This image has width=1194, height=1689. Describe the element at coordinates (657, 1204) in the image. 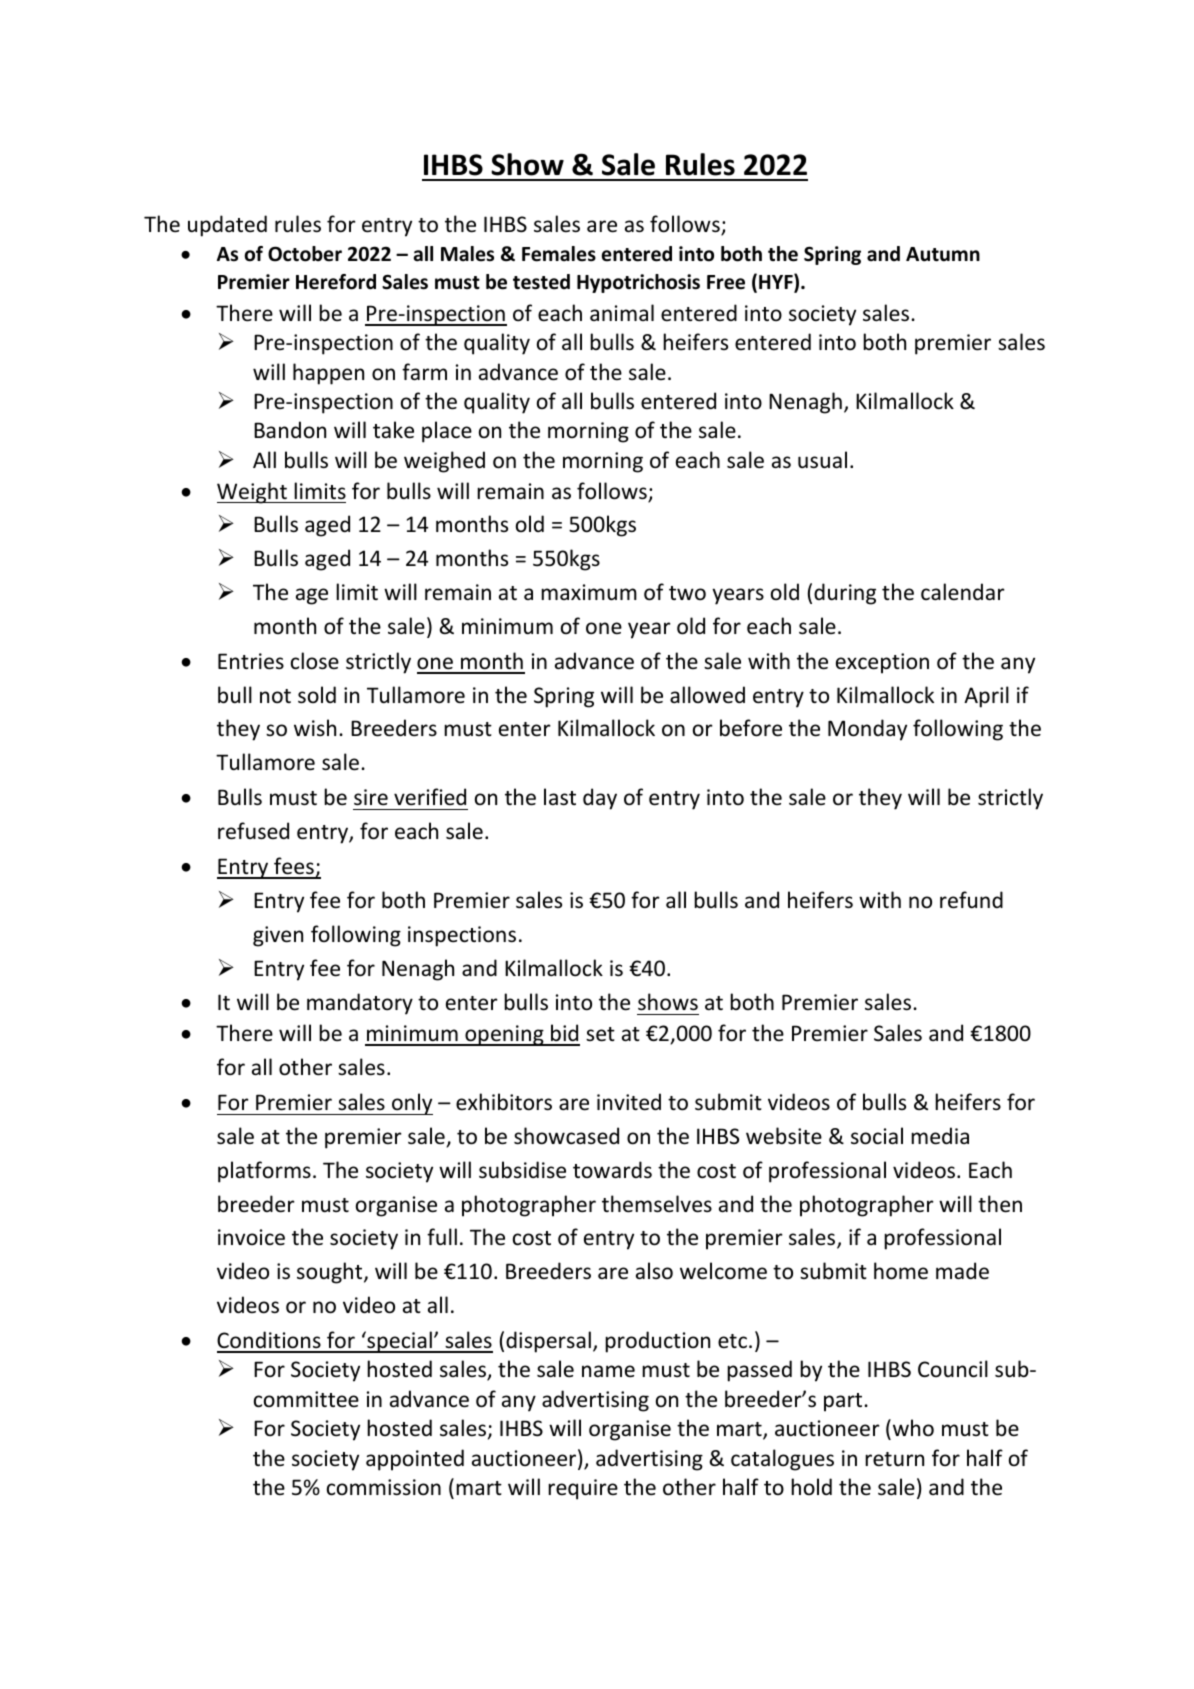

I see `themselves` at that location.
